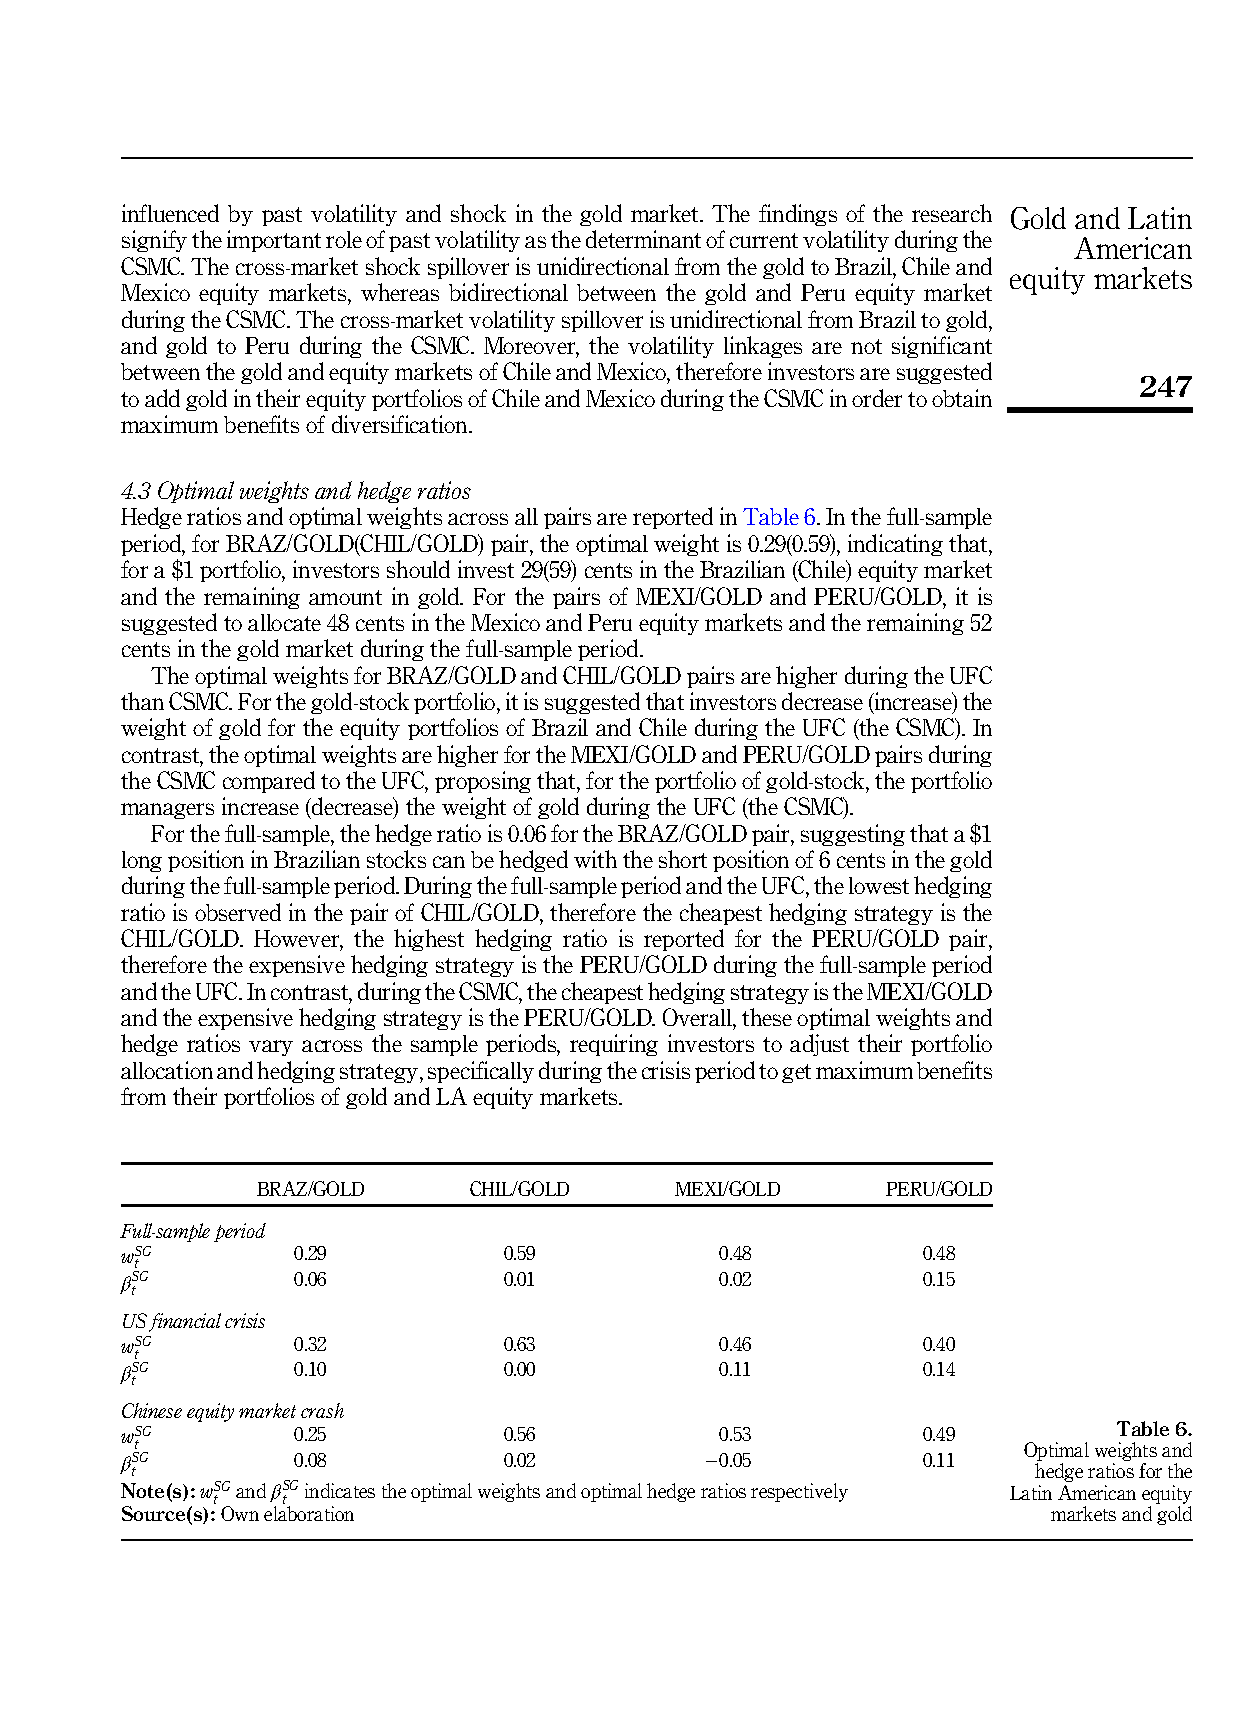 The image size is (1243, 1714). What do you see at coordinates (274, 241) in the screenshot?
I see `important` at bounding box center [274, 241].
